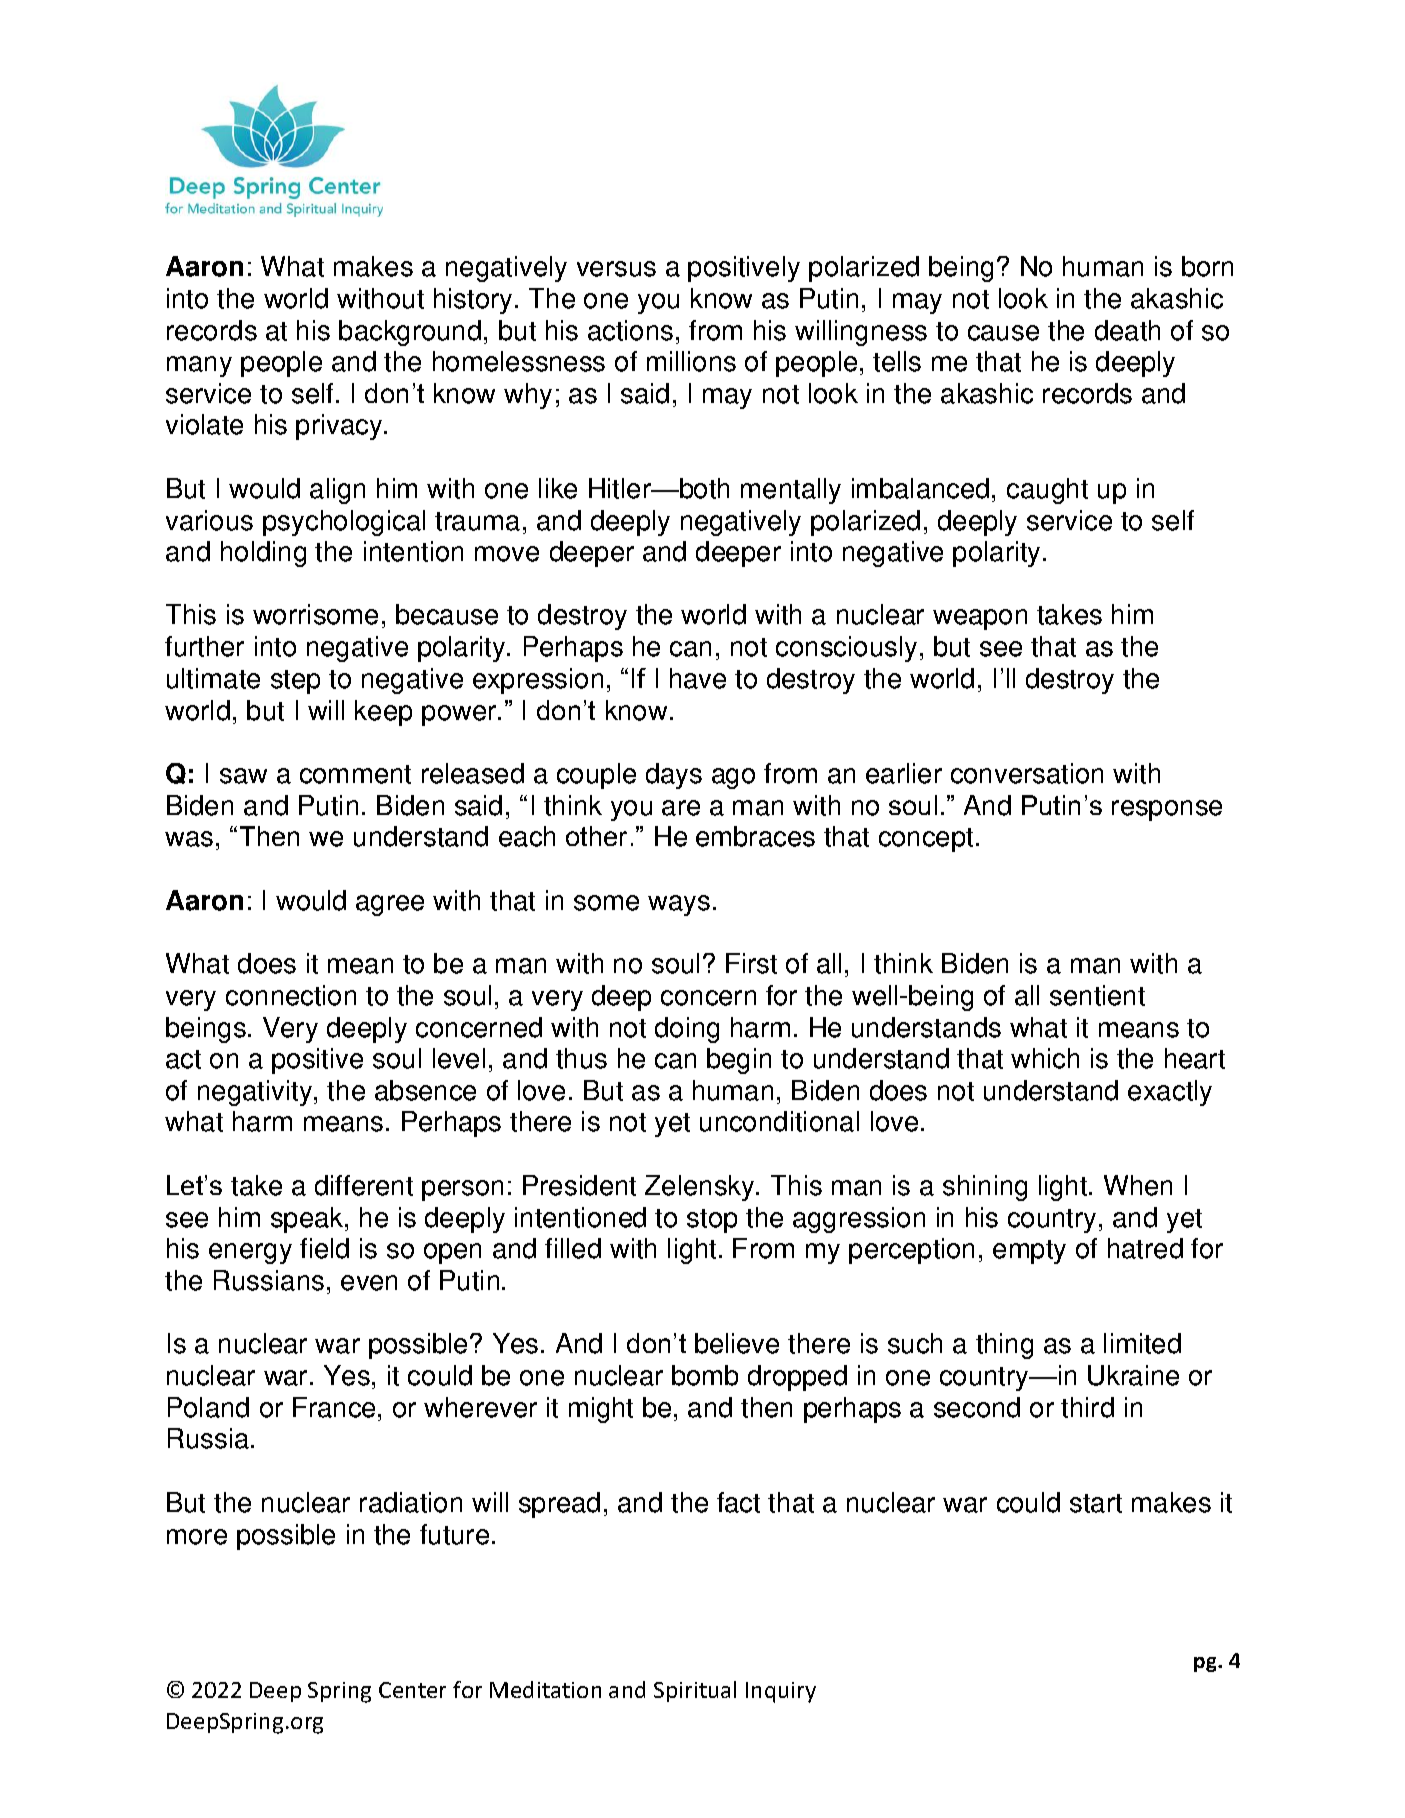 The height and width of the screenshot is (1818, 1405). I want to click on conversation, so click(1027, 773).
